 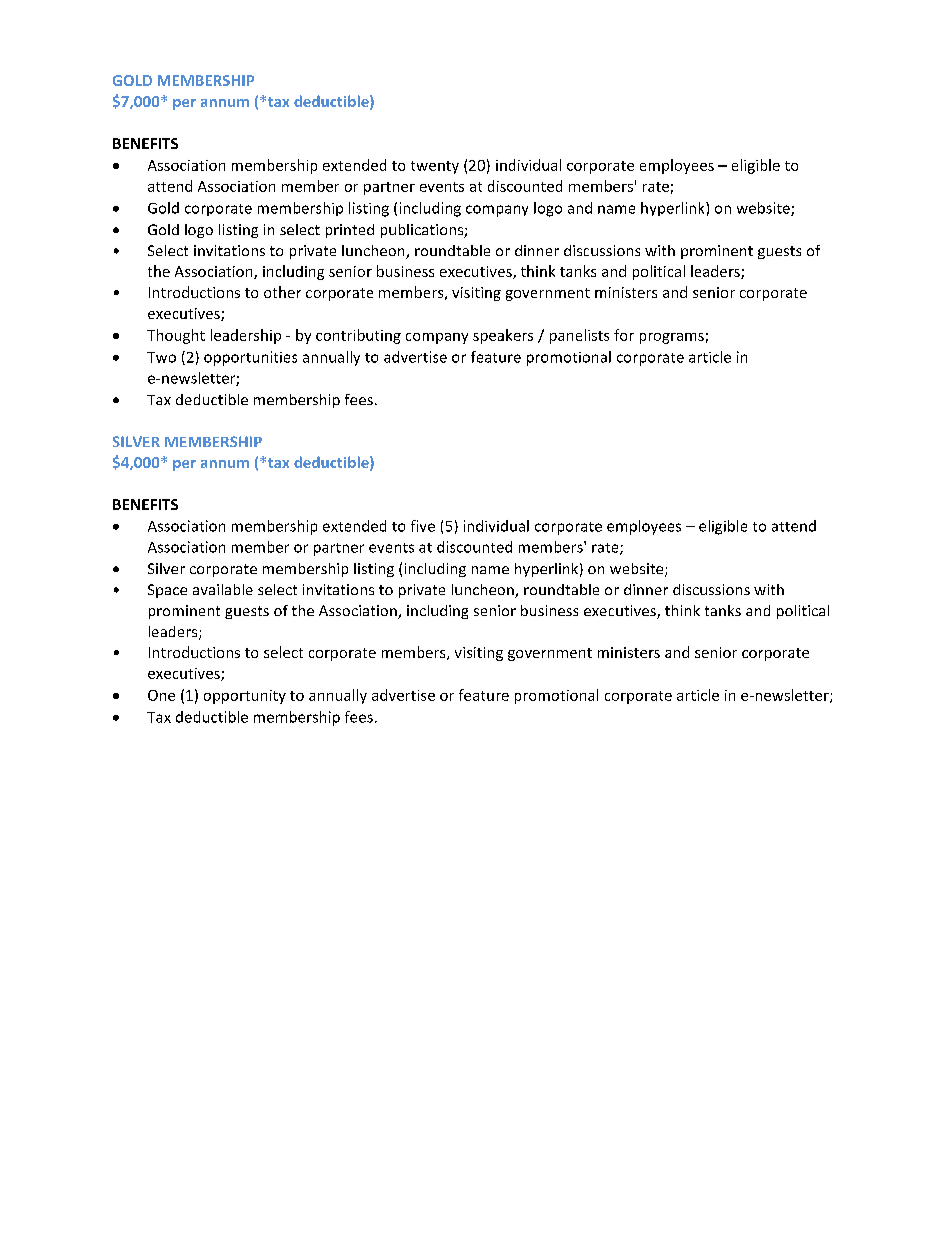 I want to click on for, so click(x=624, y=335).
